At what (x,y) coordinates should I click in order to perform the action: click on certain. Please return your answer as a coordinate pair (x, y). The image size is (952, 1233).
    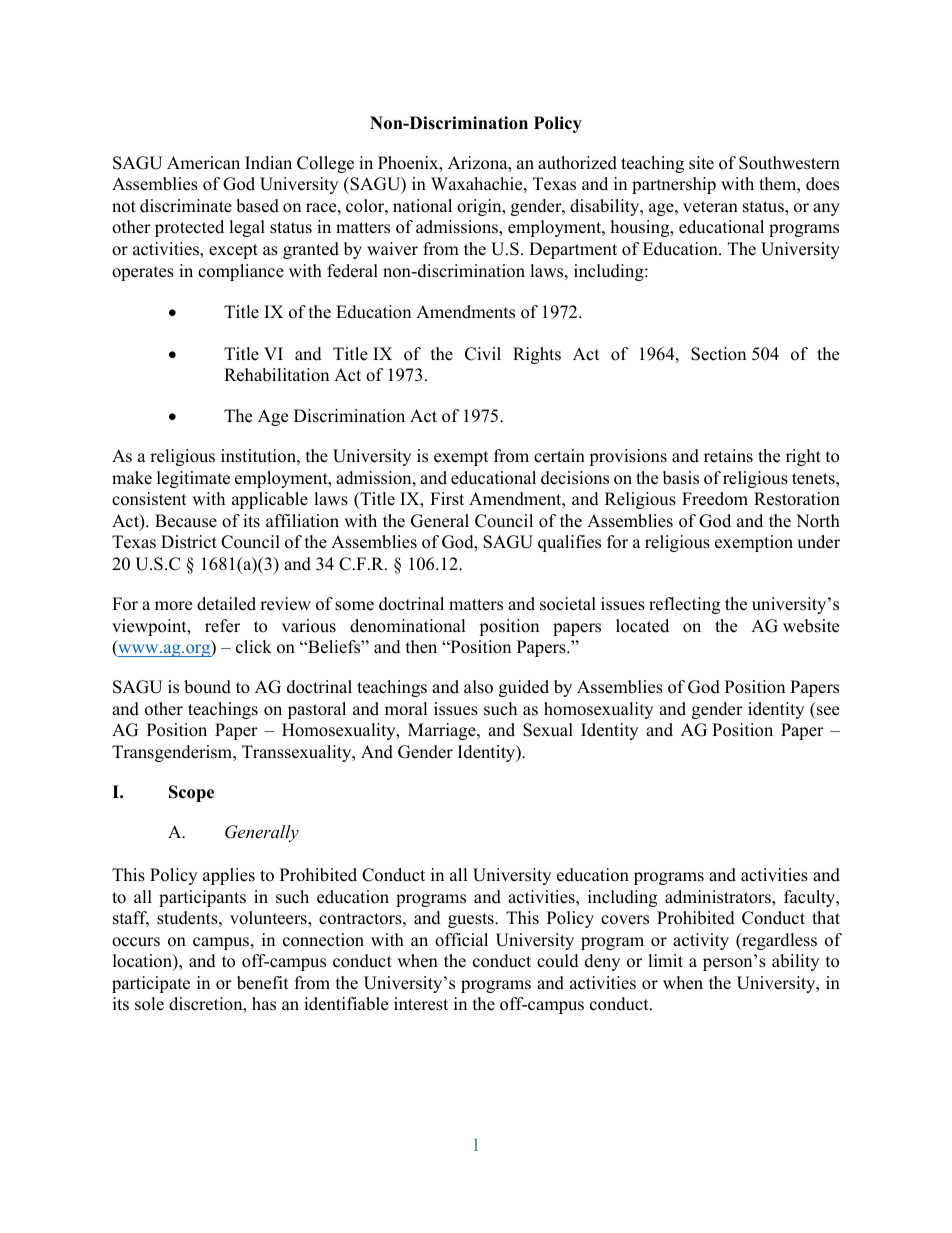
    Looking at the image, I should click on (559, 456).
